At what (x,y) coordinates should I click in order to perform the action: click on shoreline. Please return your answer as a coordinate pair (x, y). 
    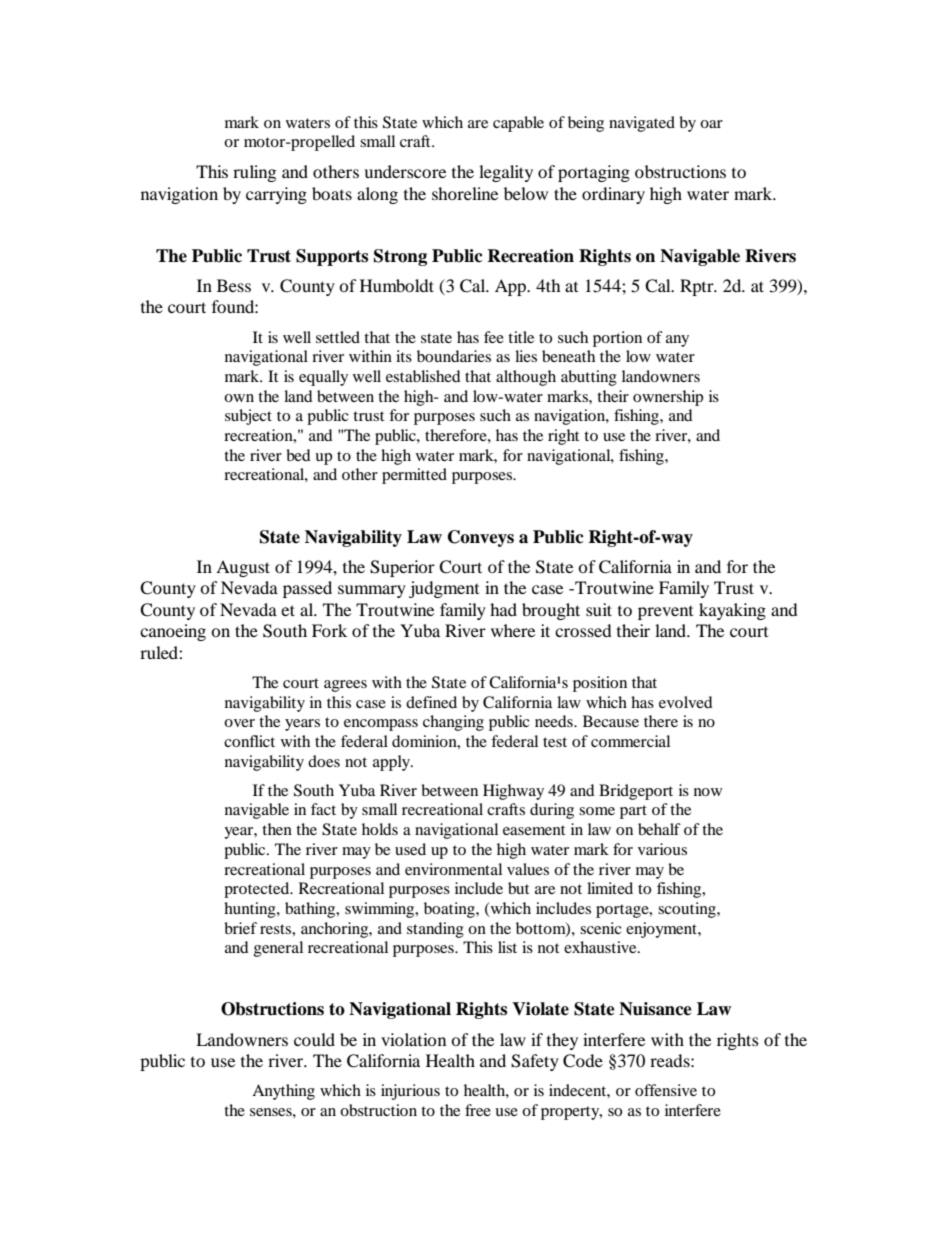
    Looking at the image, I should click on (465, 193).
